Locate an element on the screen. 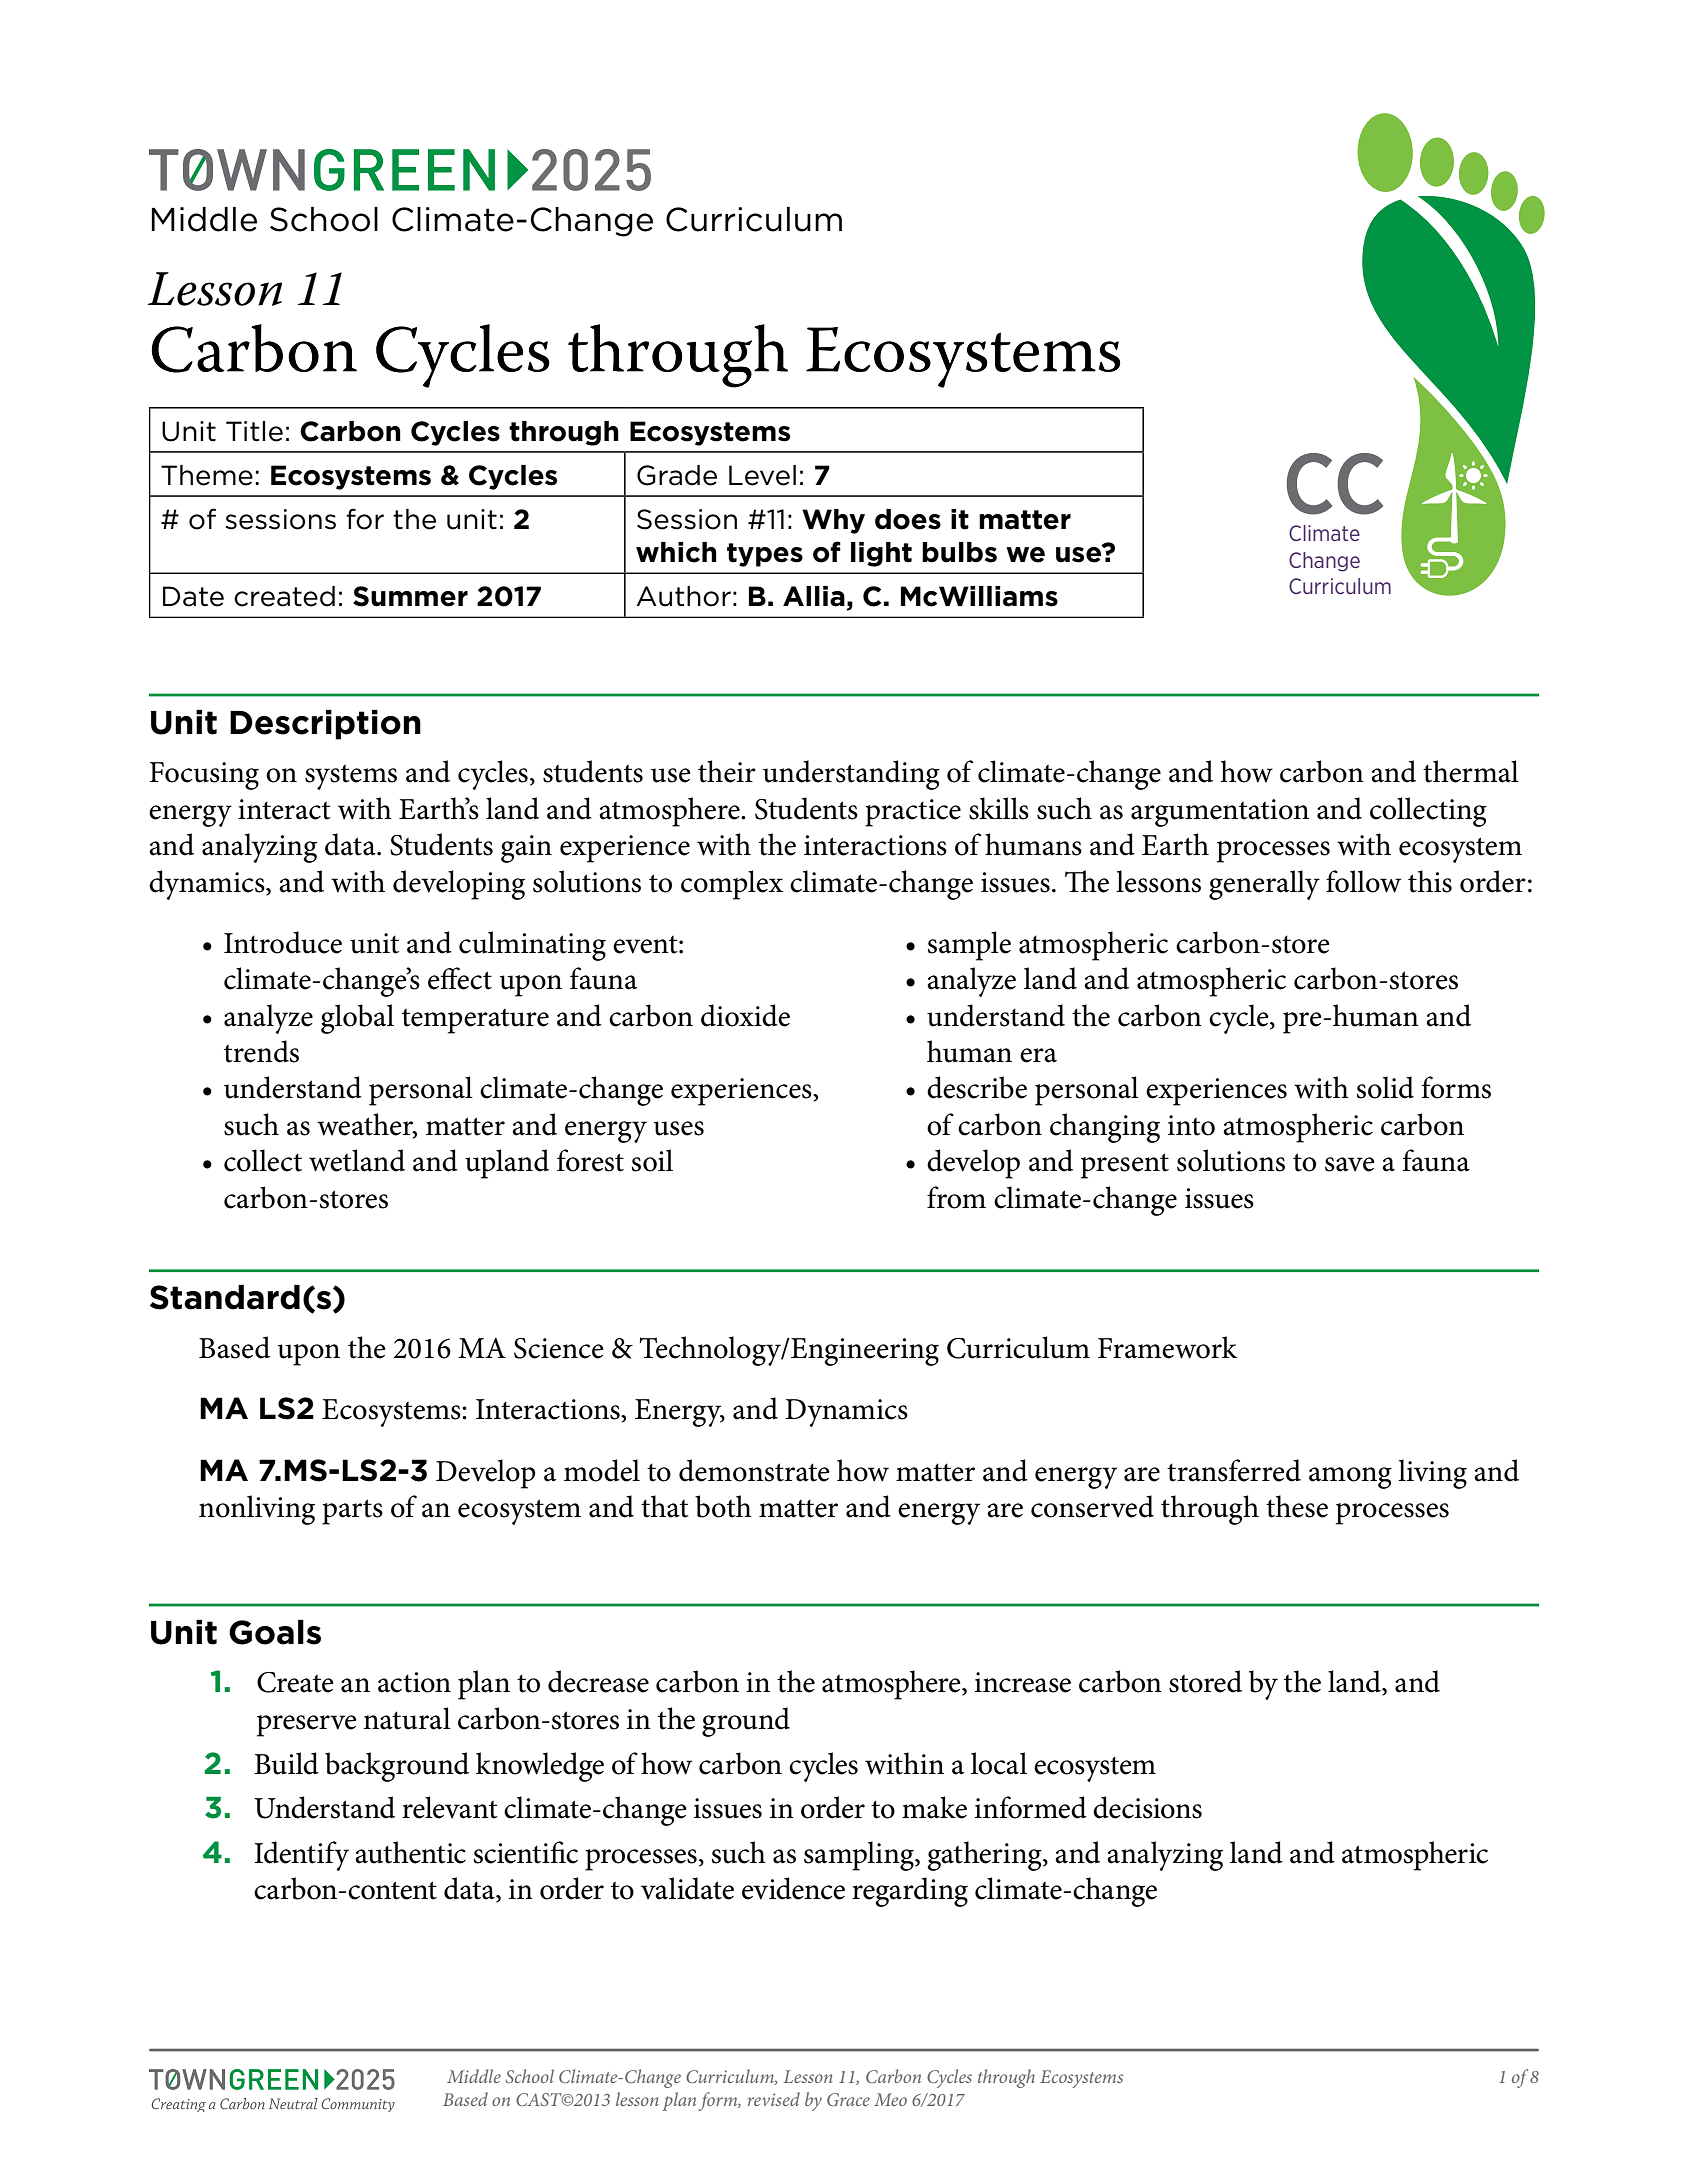 The image size is (1688, 2184). argumentation is located at coordinates (1220, 813).
